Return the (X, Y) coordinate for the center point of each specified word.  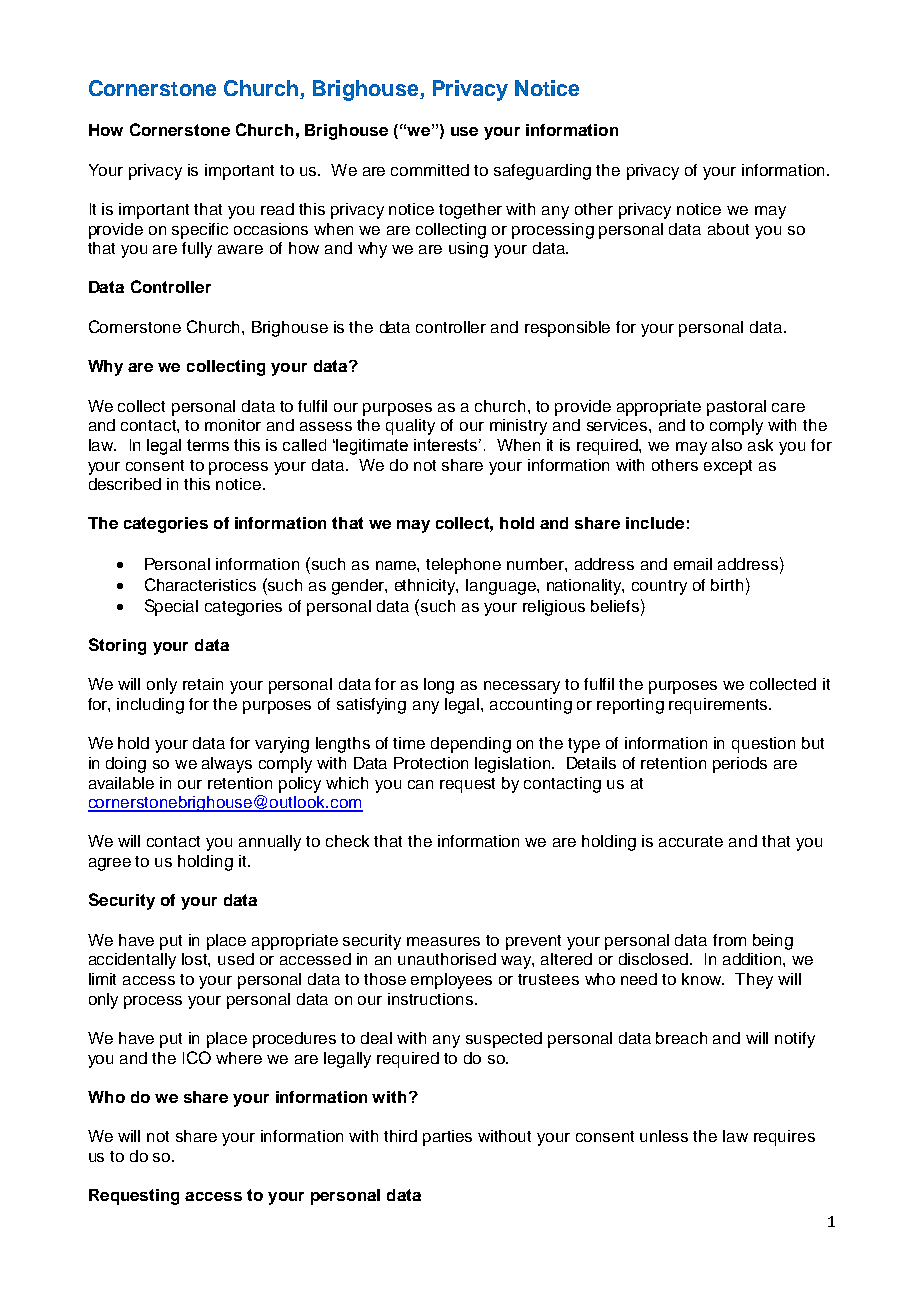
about (728, 229)
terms (208, 445)
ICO (197, 1057)
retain (203, 684)
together (470, 211)
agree (110, 864)
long (439, 686)
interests (447, 445)
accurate (691, 841)
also (727, 445)
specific (200, 231)
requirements (720, 706)
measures (443, 941)
